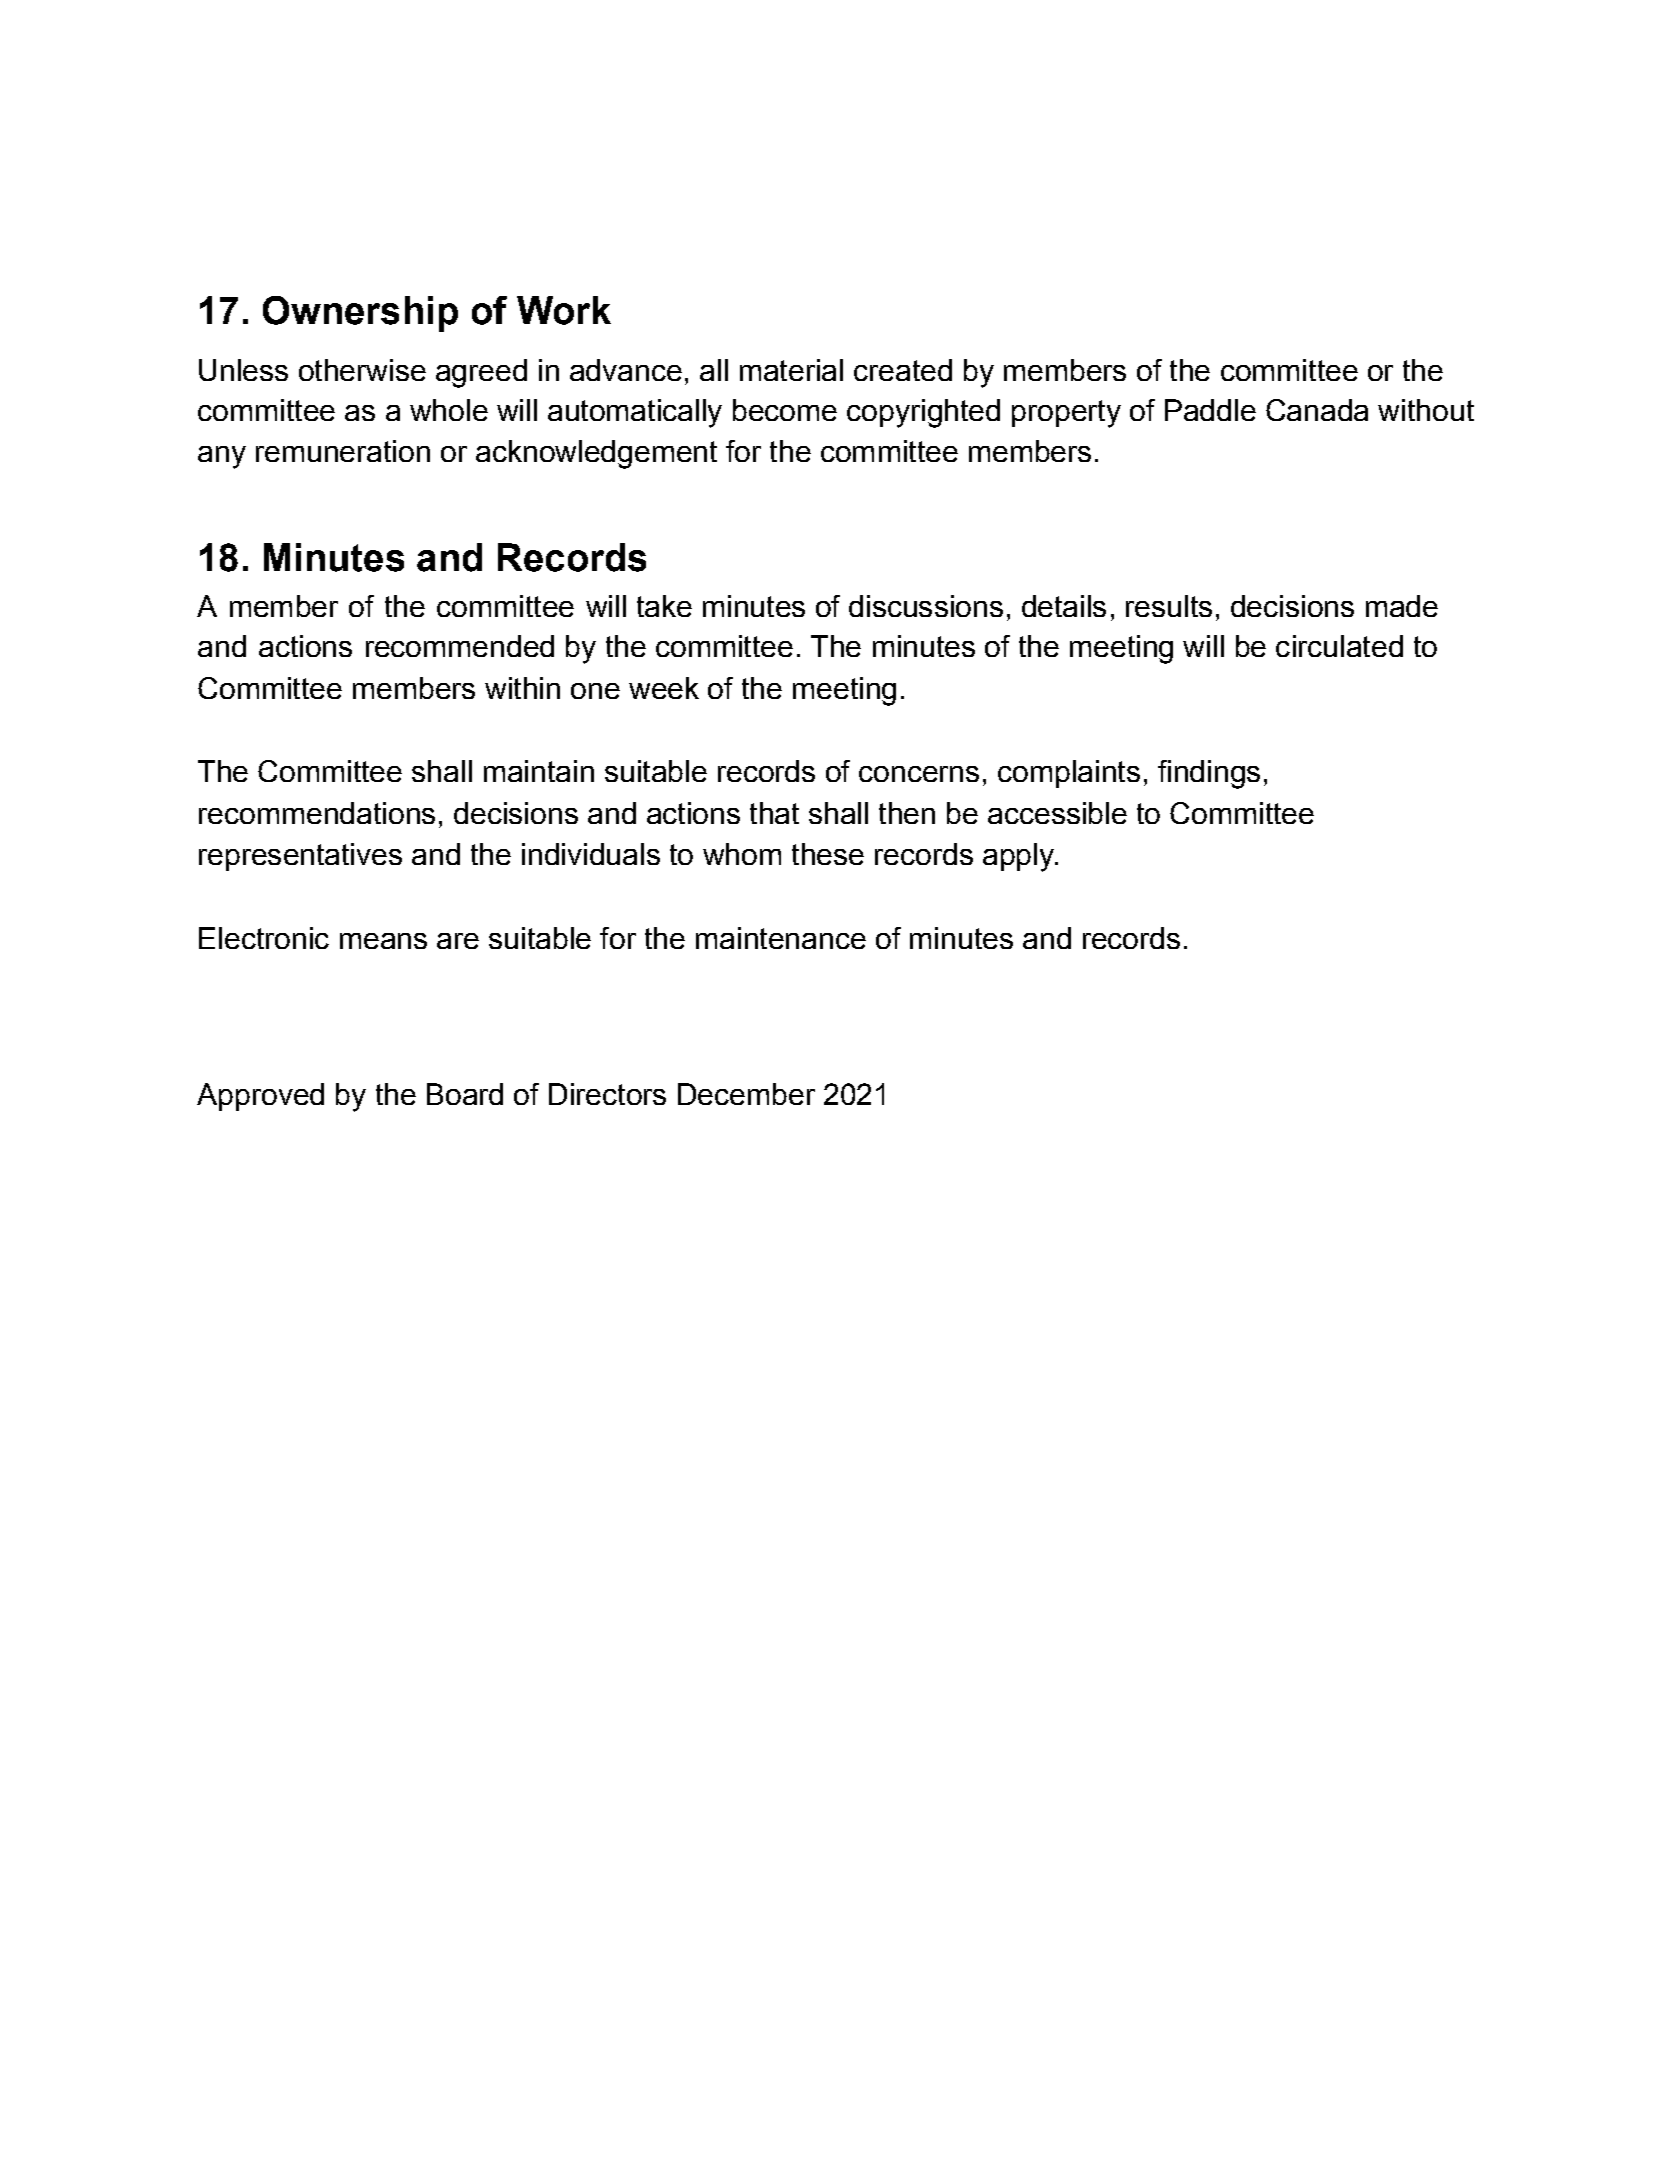 This screenshot has width=1676, height=2169. Describe the element at coordinates (1339, 646) in the screenshot. I see `circulated` at that location.
